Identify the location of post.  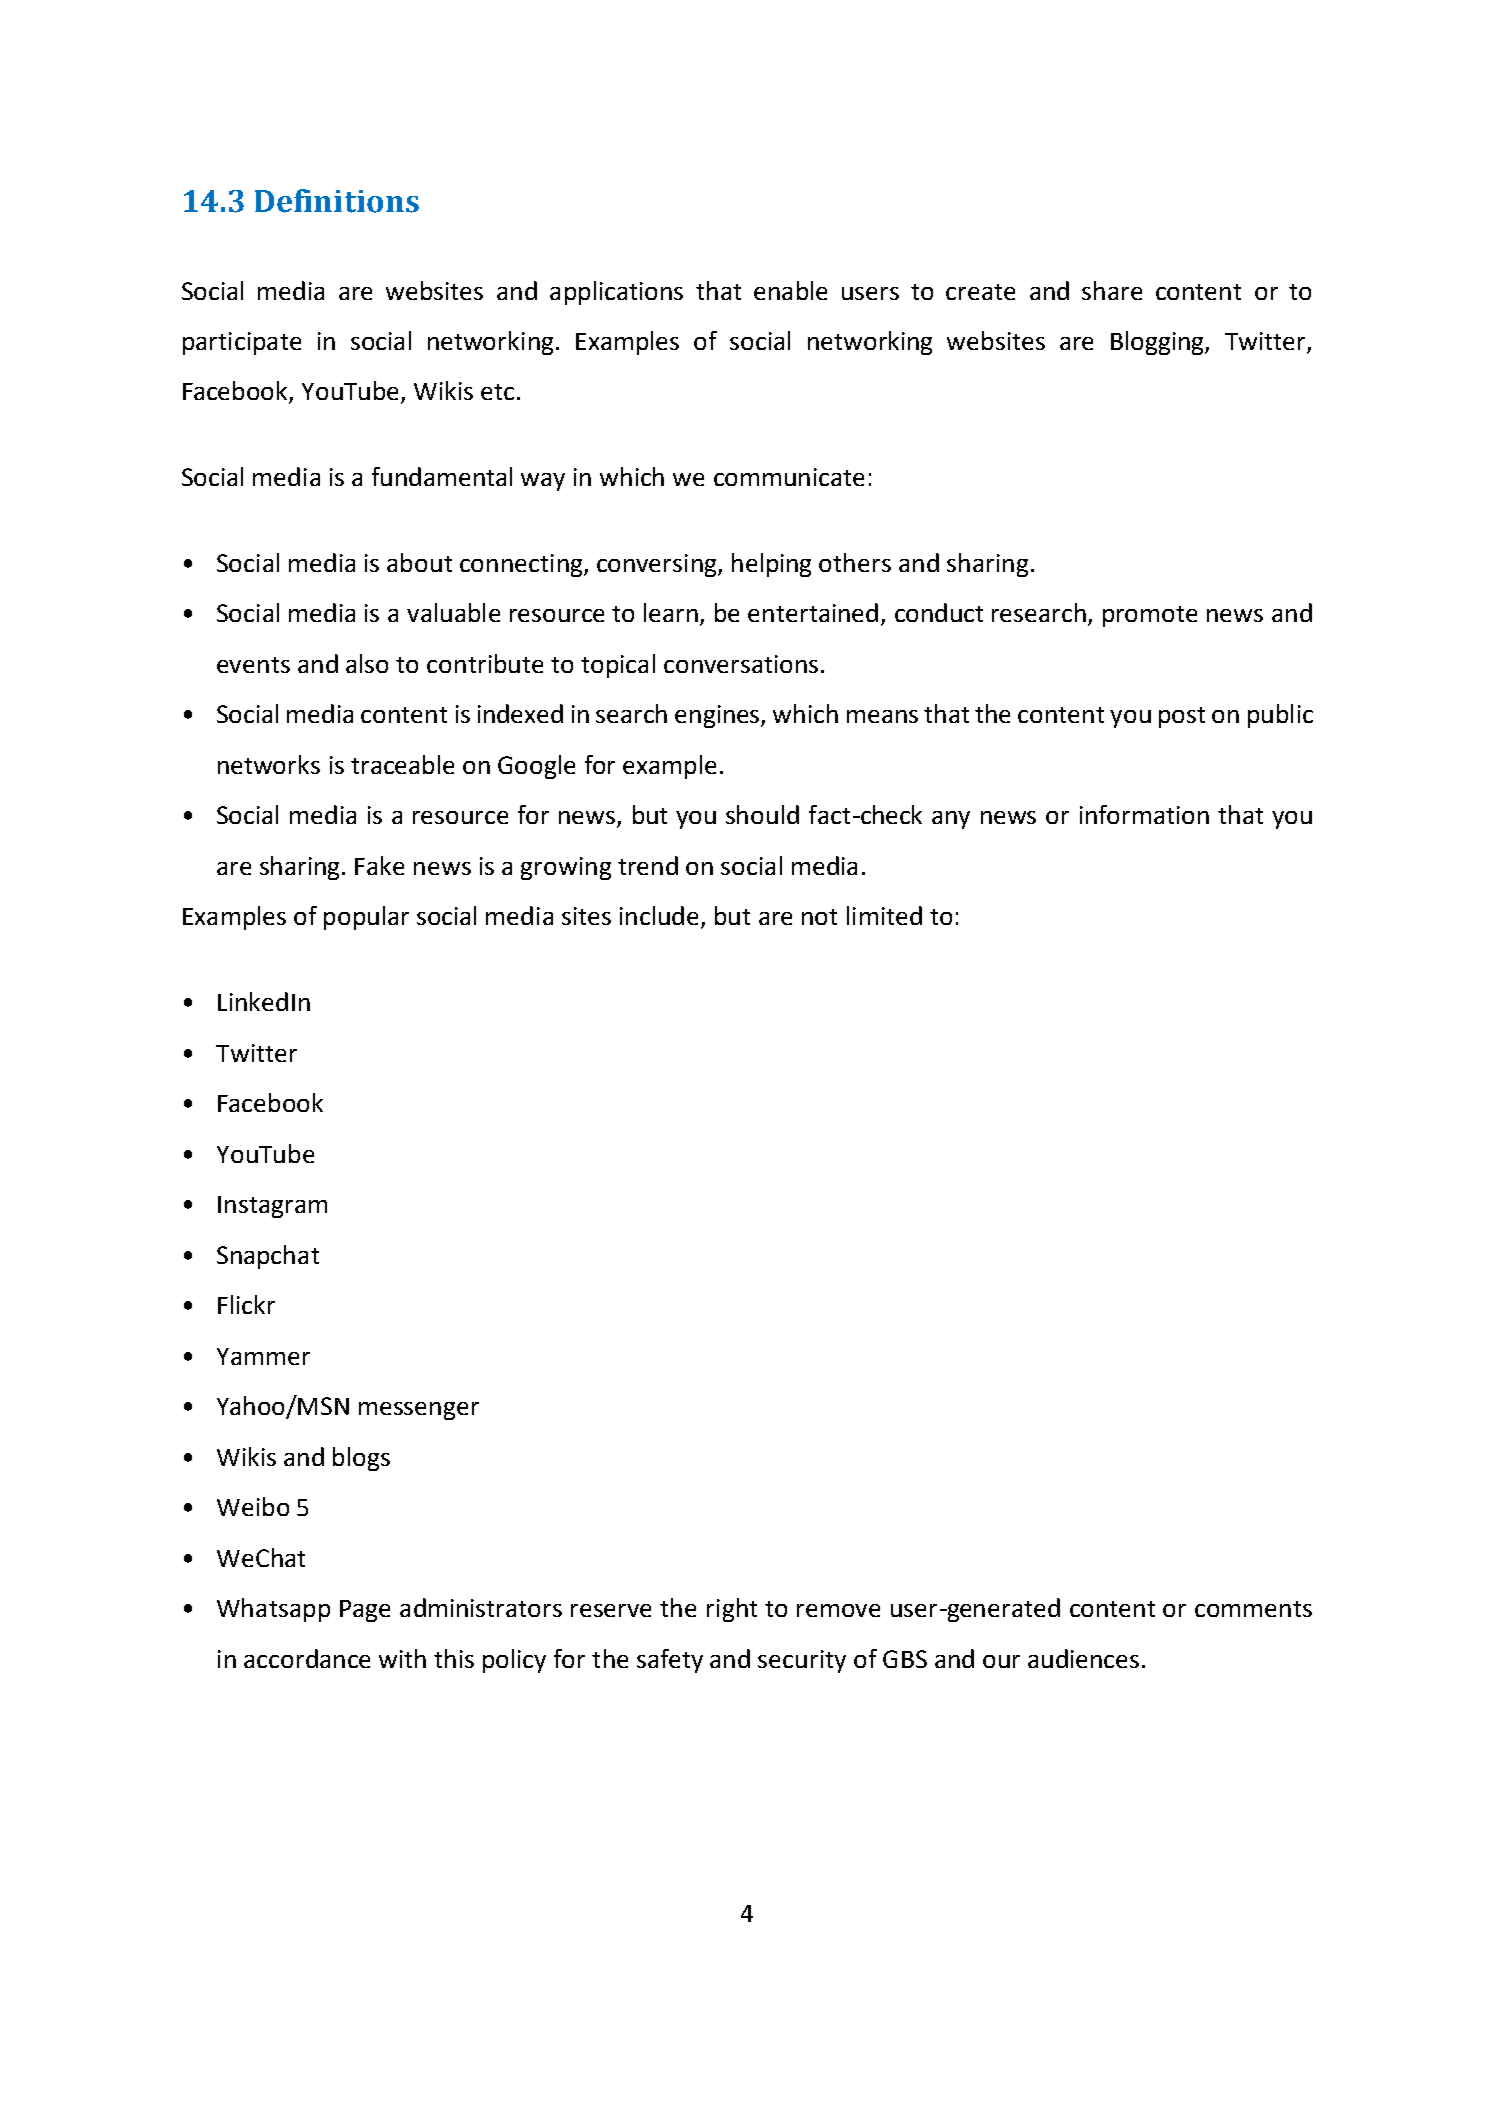
(1182, 717).
